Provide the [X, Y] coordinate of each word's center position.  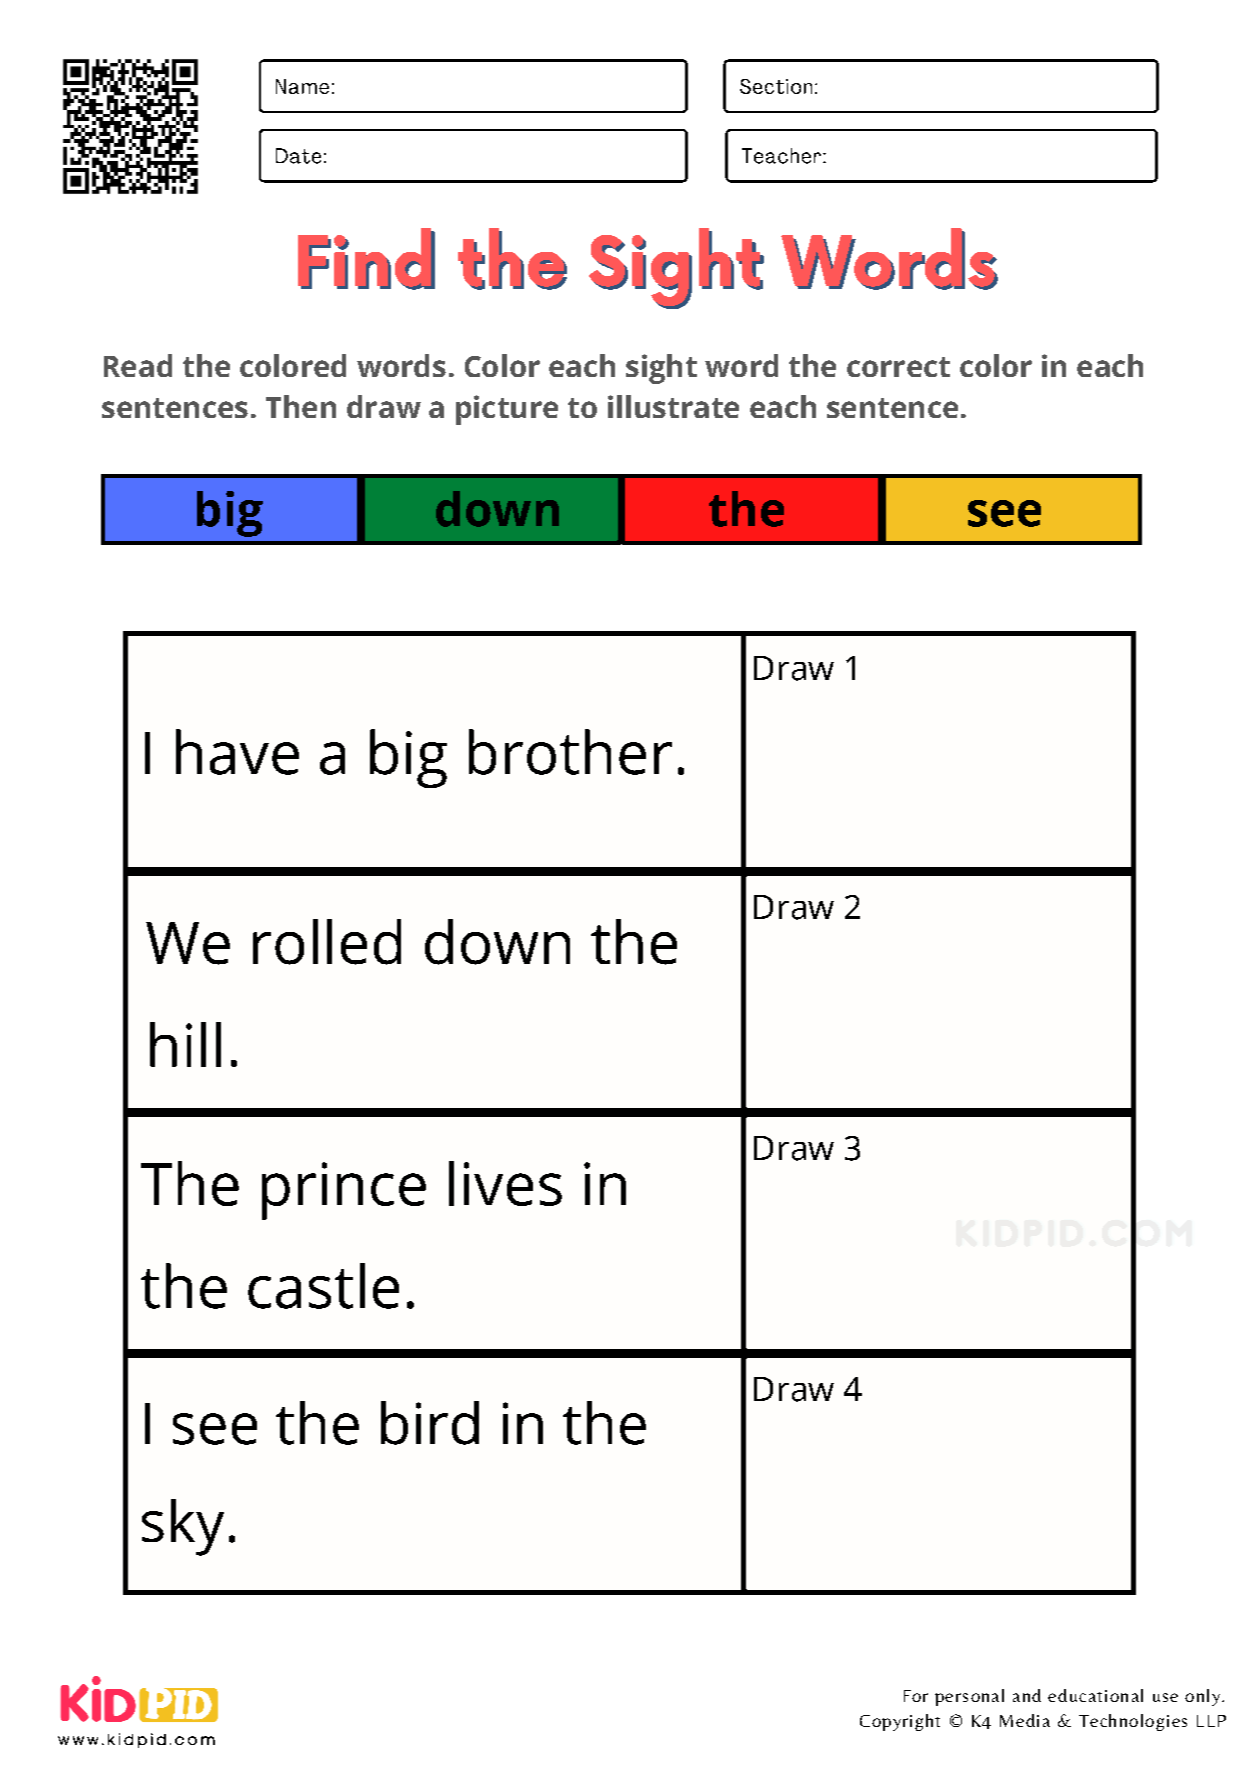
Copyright [900, 1722]
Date [298, 156]
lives [505, 1183]
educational [1095, 1695]
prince [344, 1191]
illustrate [673, 406]
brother [570, 752]
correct [898, 367]
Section [776, 86]
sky [183, 1527]
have [237, 752]
